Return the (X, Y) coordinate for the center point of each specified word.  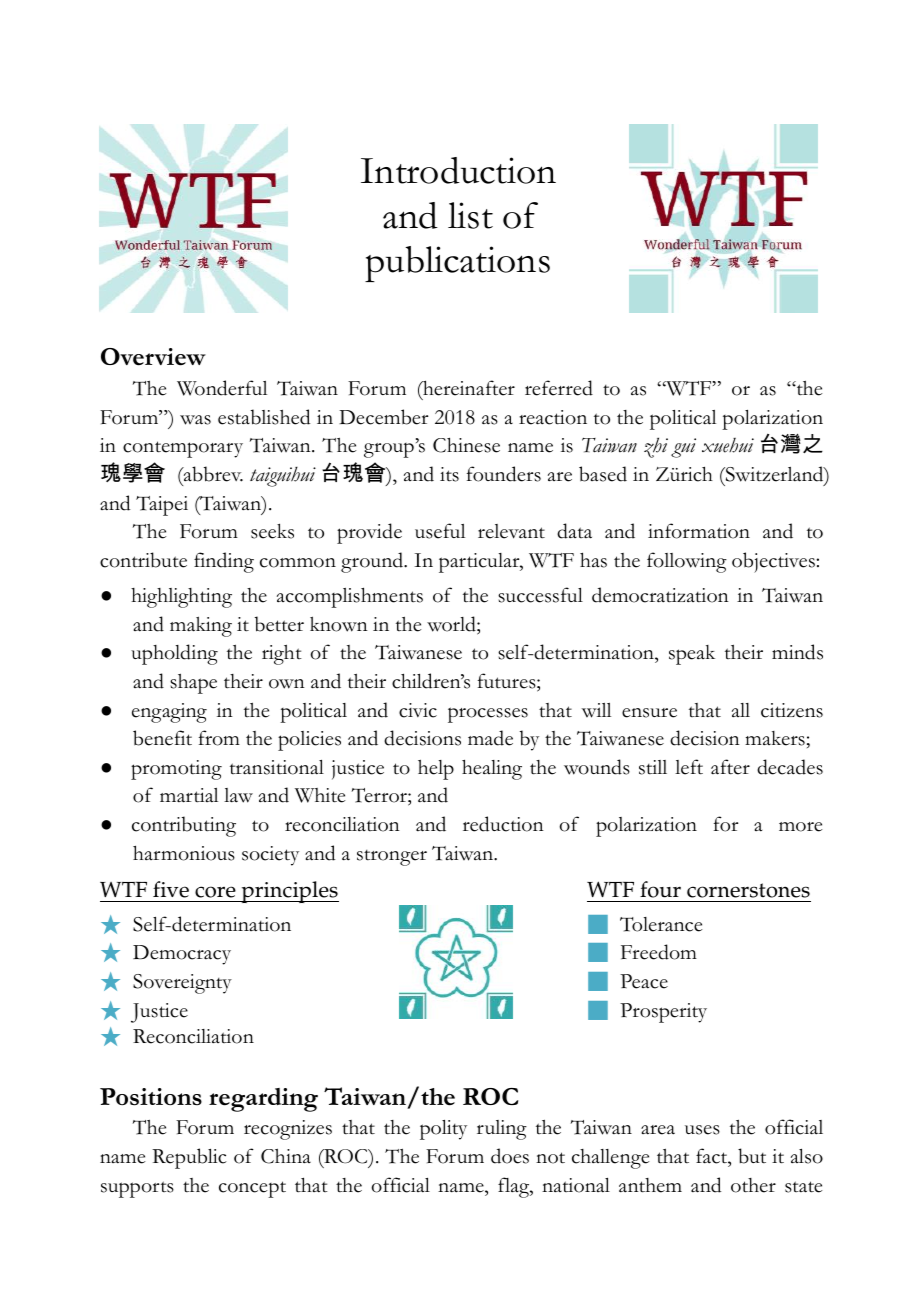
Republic (189, 1158)
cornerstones (748, 890)
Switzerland (774, 475)
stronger (392, 858)
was (195, 420)
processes (488, 715)
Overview (153, 357)
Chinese (466, 445)
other (753, 1185)
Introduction (458, 170)
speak (692, 655)
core (215, 892)
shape (193, 683)
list (470, 215)
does (510, 1156)
